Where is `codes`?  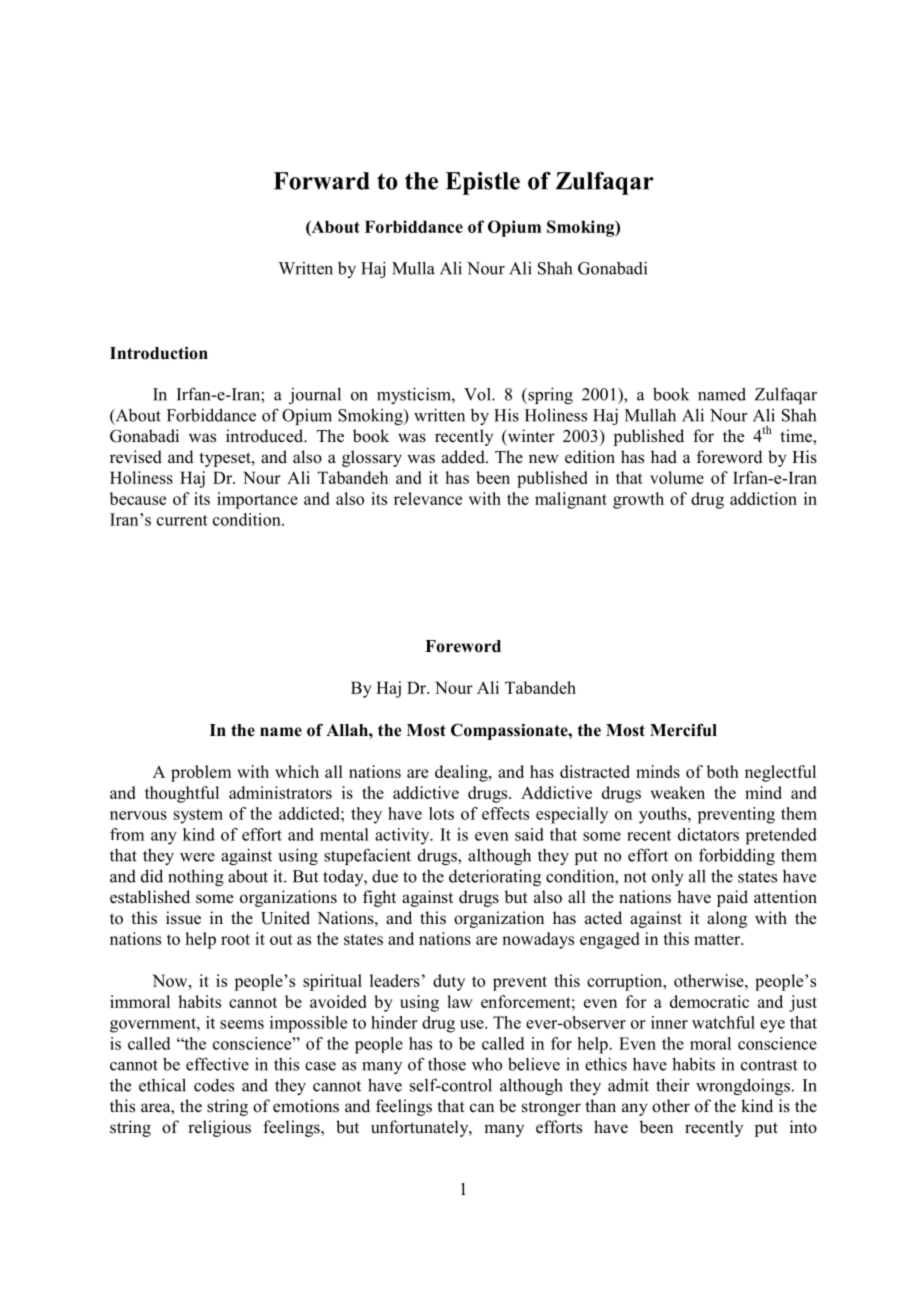 codes is located at coordinates (214, 1085).
